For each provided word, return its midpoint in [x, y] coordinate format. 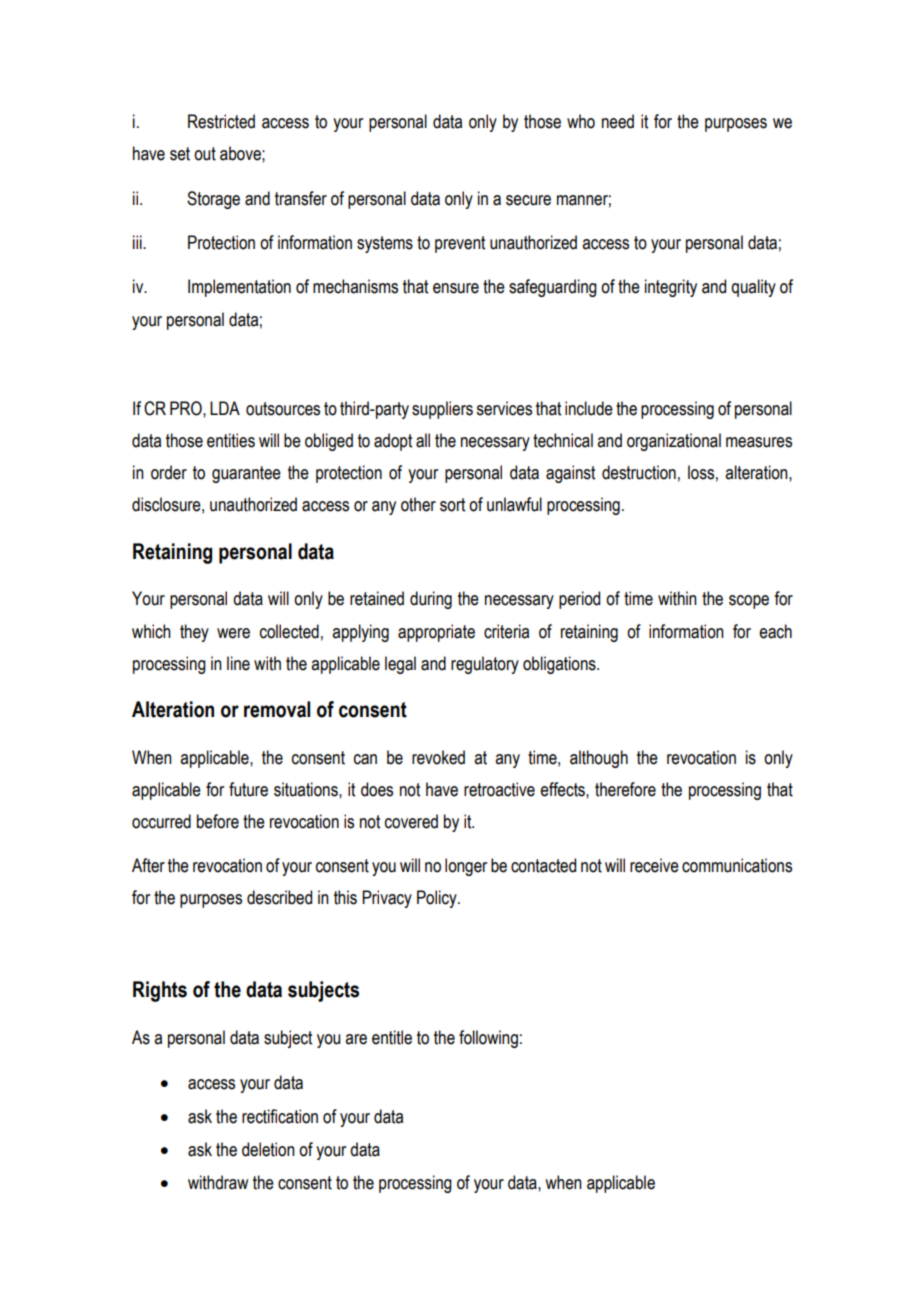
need [618, 121]
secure [528, 200]
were [233, 633]
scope [749, 602]
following [488, 1039]
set [180, 154]
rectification [280, 1116]
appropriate [436, 633]
